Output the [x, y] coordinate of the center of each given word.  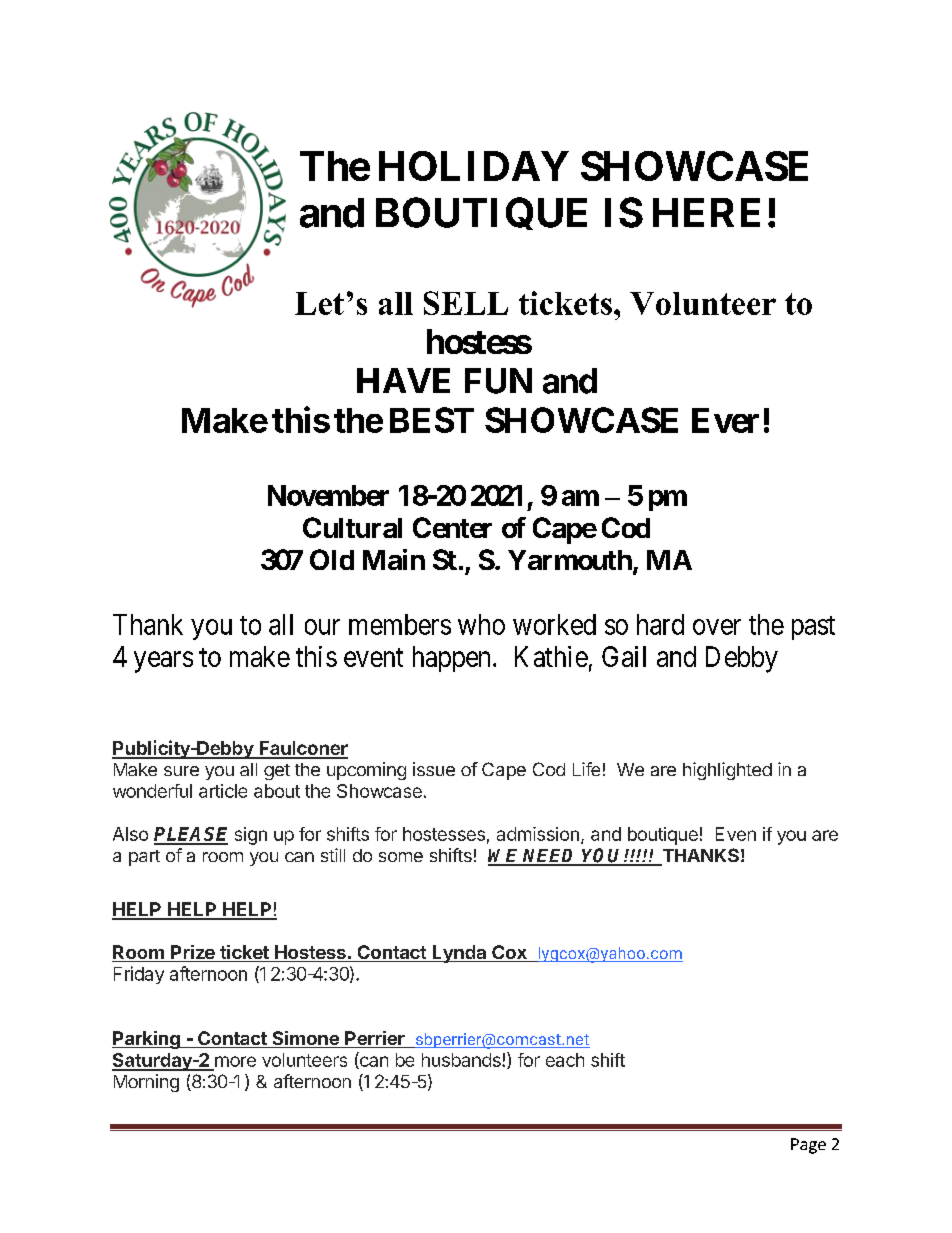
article [223, 791]
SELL [466, 303]
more [235, 1061]
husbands [462, 1060]
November [328, 495]
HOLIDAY [474, 166]
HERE [706, 212]
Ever [725, 420]
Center [452, 527]
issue [434, 769]
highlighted [727, 771]
